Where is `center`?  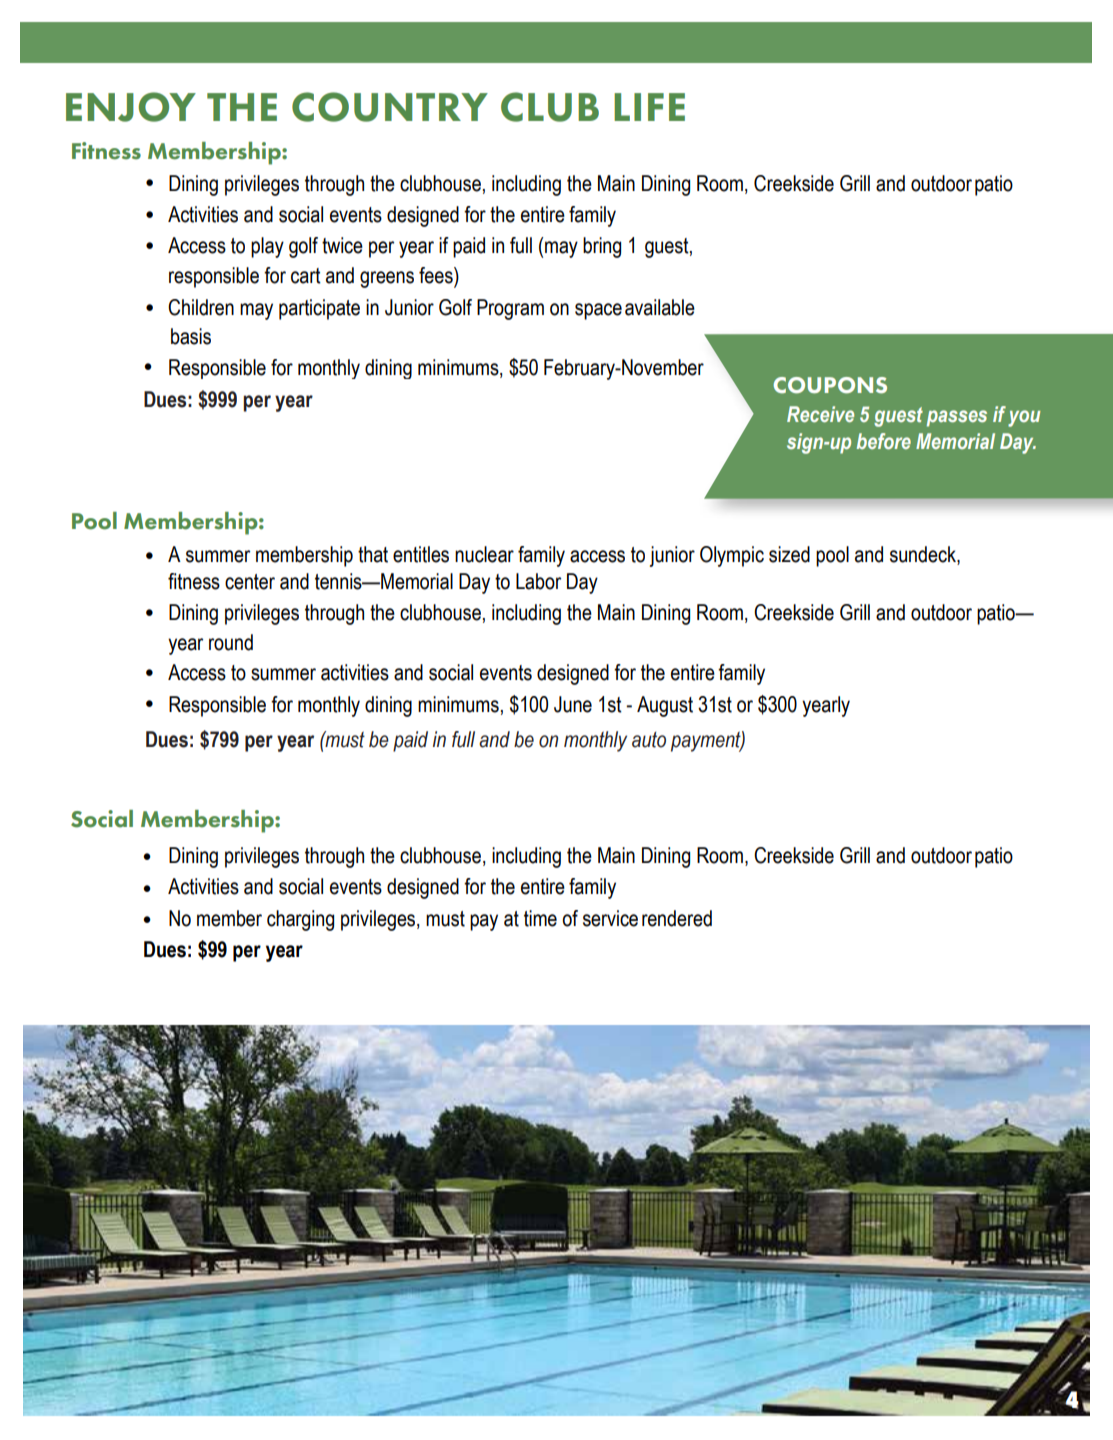
center is located at coordinates (250, 582).
